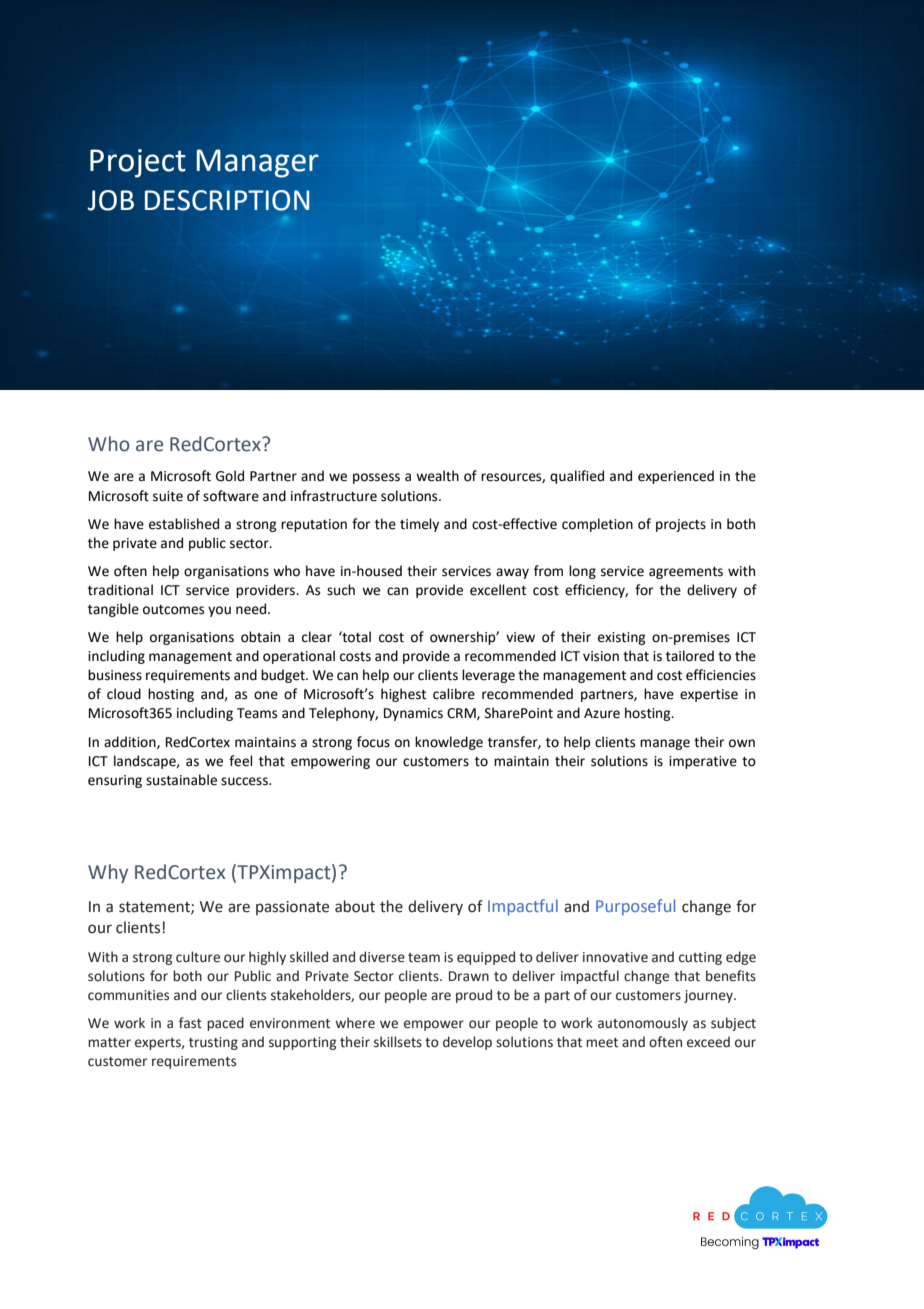  What do you see at coordinates (110, 200) in the screenshot?
I see `JOB` at bounding box center [110, 200].
